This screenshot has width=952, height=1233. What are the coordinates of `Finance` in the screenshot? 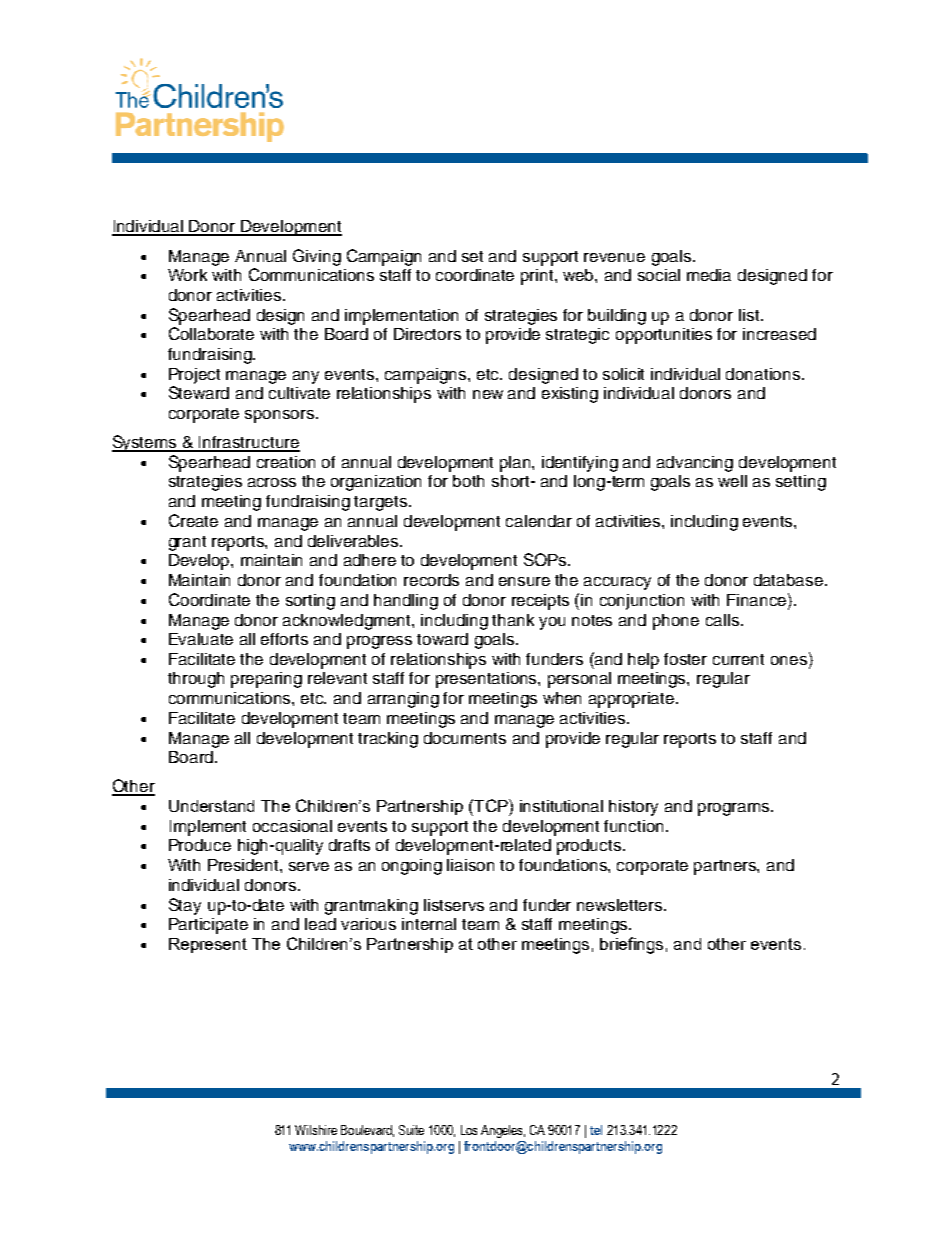 It's located at (756, 600).
